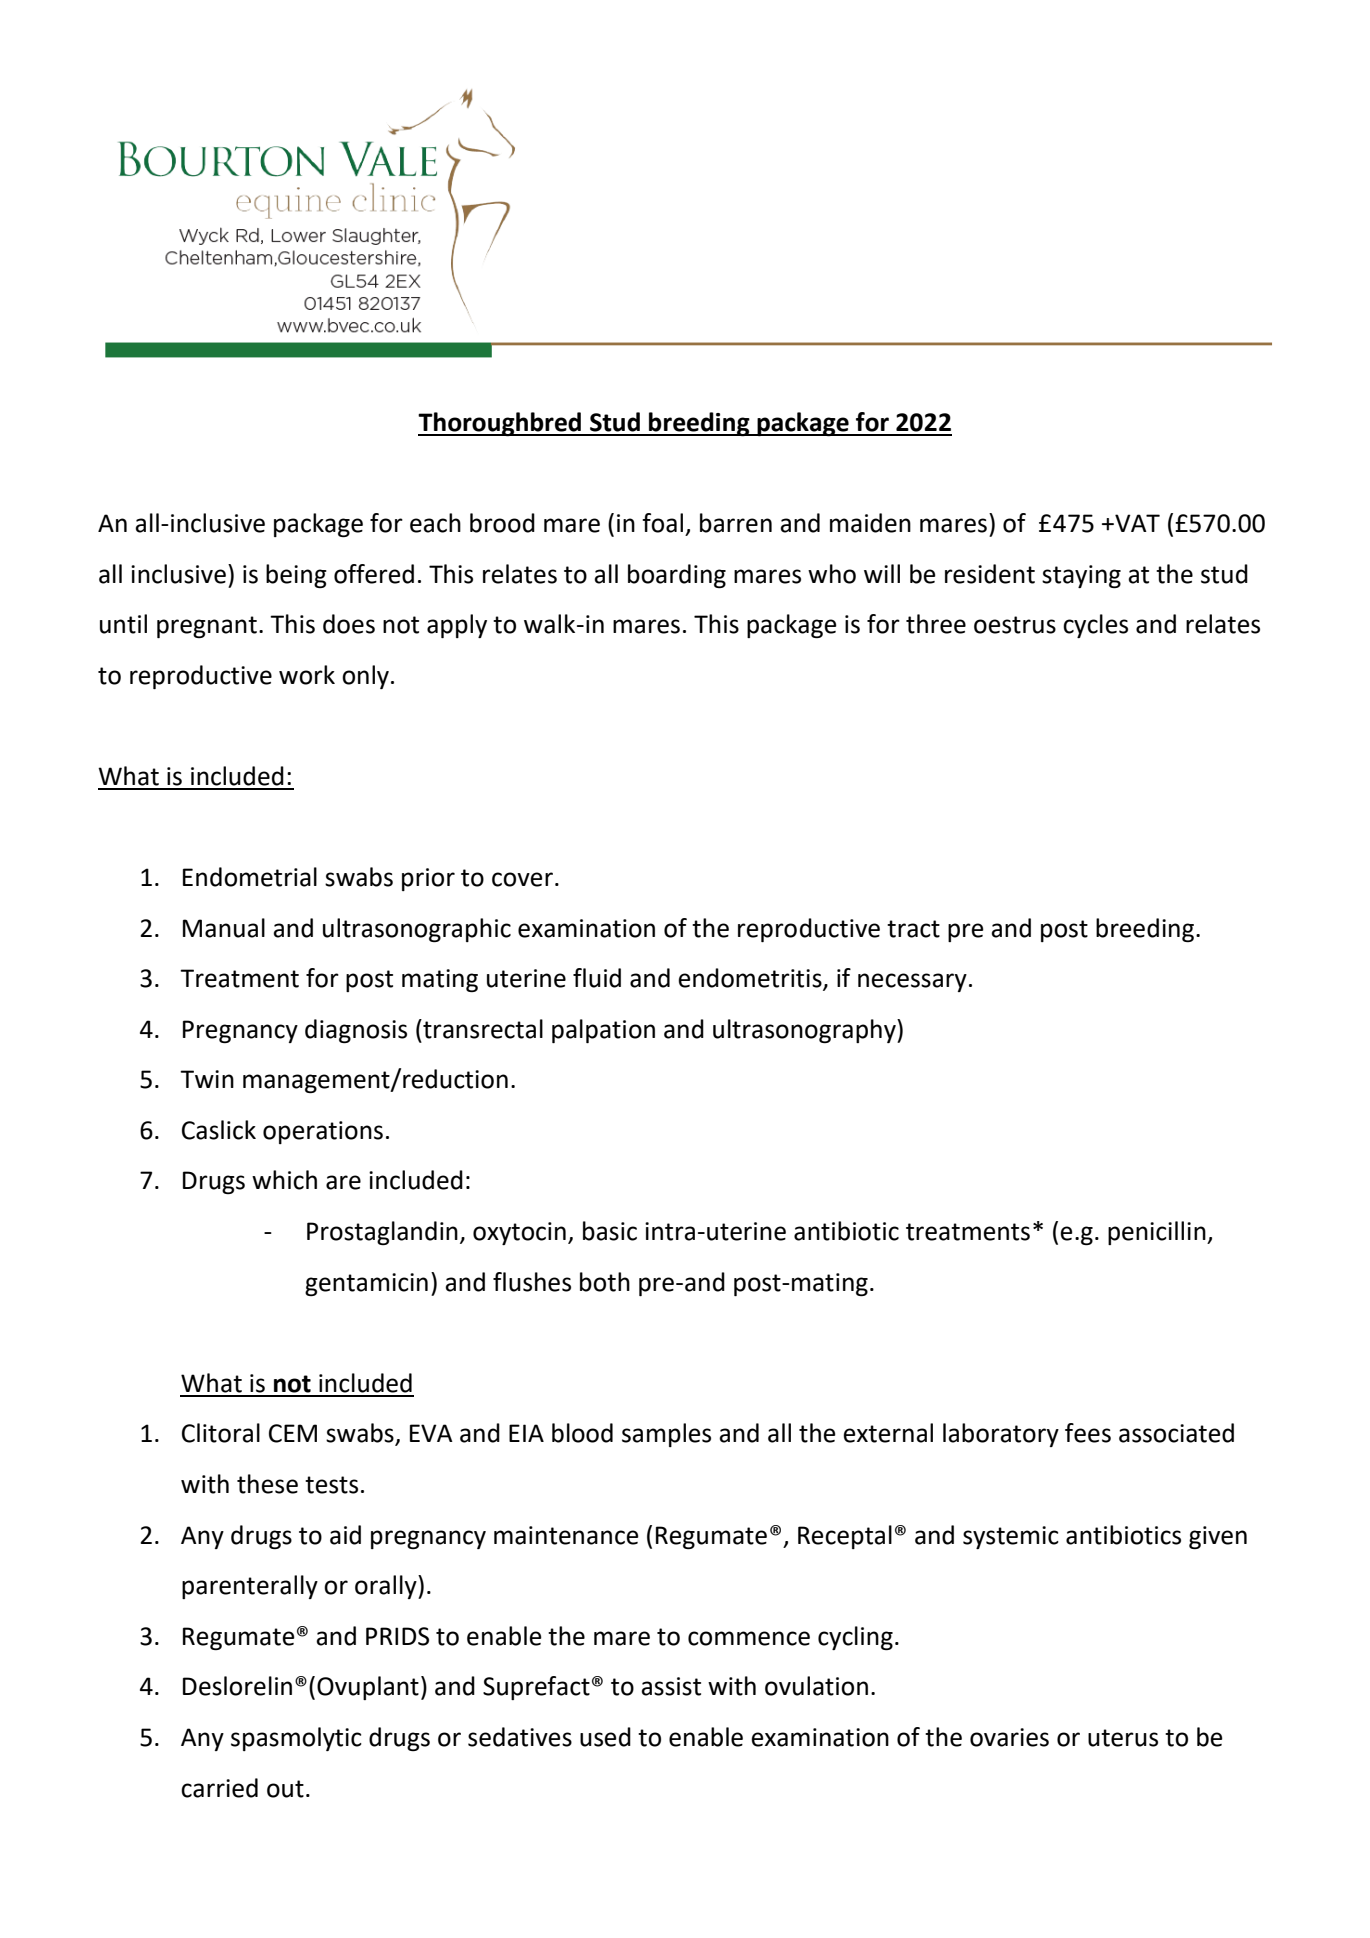 The height and width of the page is (1938, 1370). Describe the element at coordinates (207, 1079) in the page. I see `Twin` at that location.
